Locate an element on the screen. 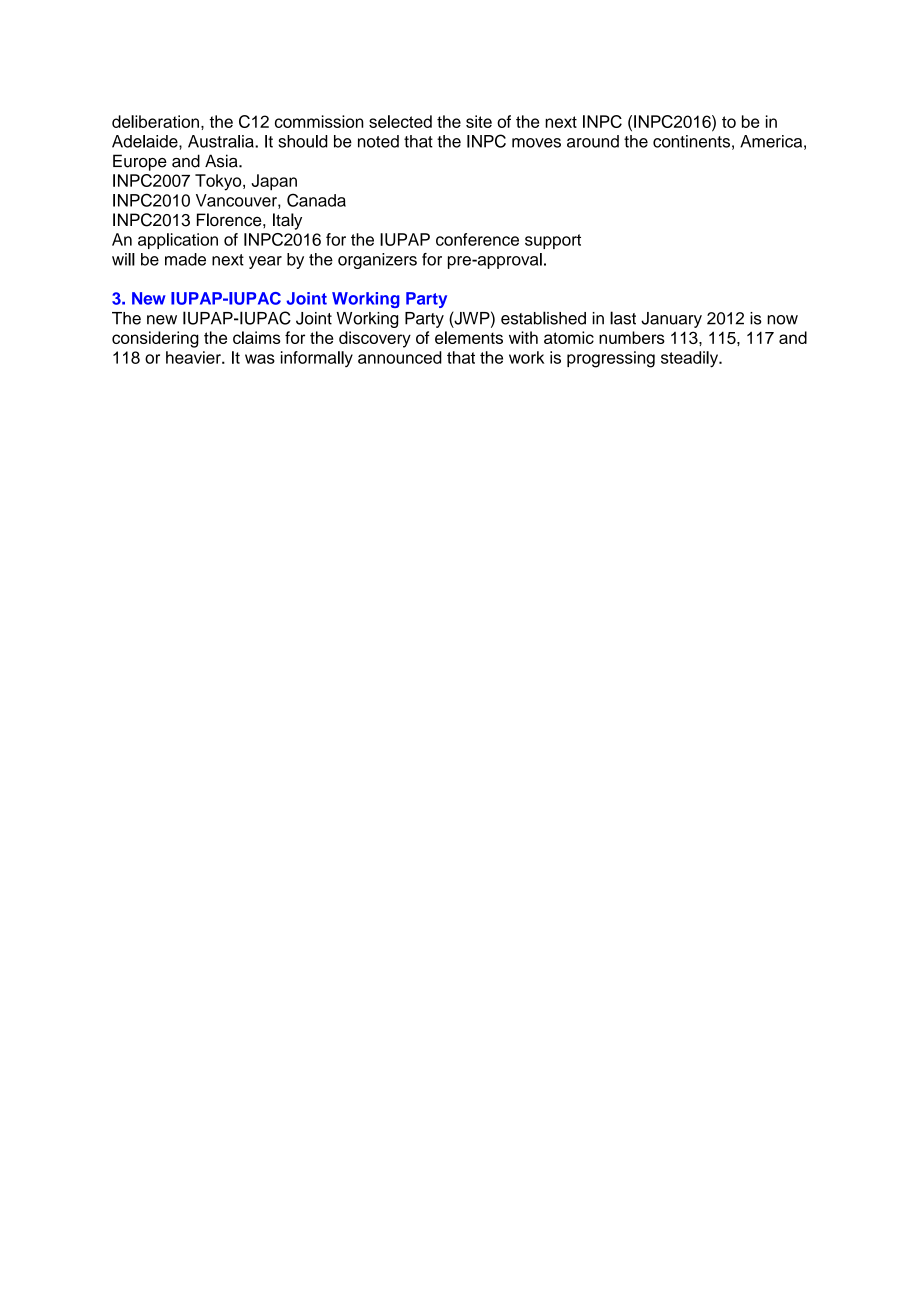 This screenshot has height=1308, width=924. announced is located at coordinates (400, 357).
